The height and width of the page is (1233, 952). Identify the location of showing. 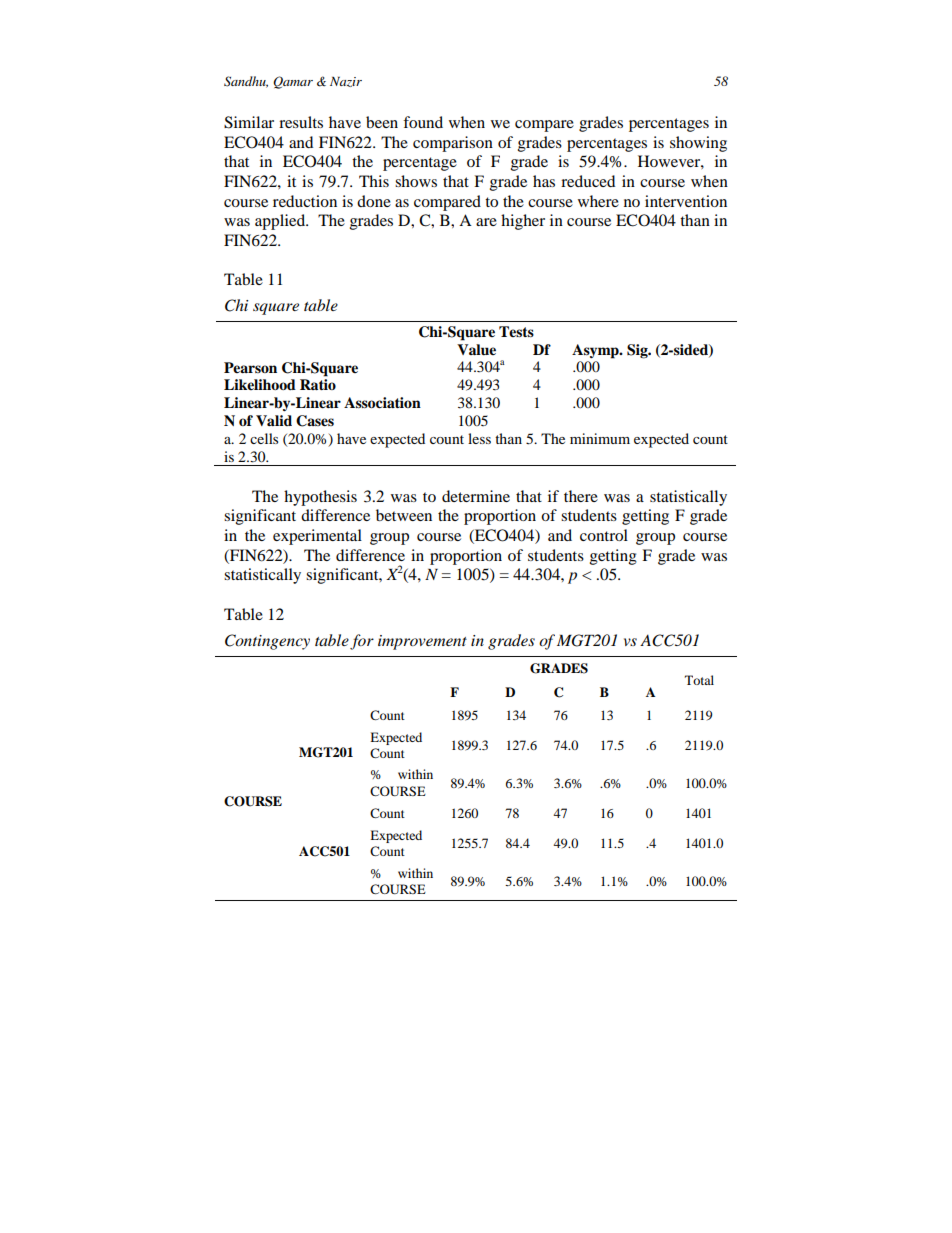
(698, 144).
